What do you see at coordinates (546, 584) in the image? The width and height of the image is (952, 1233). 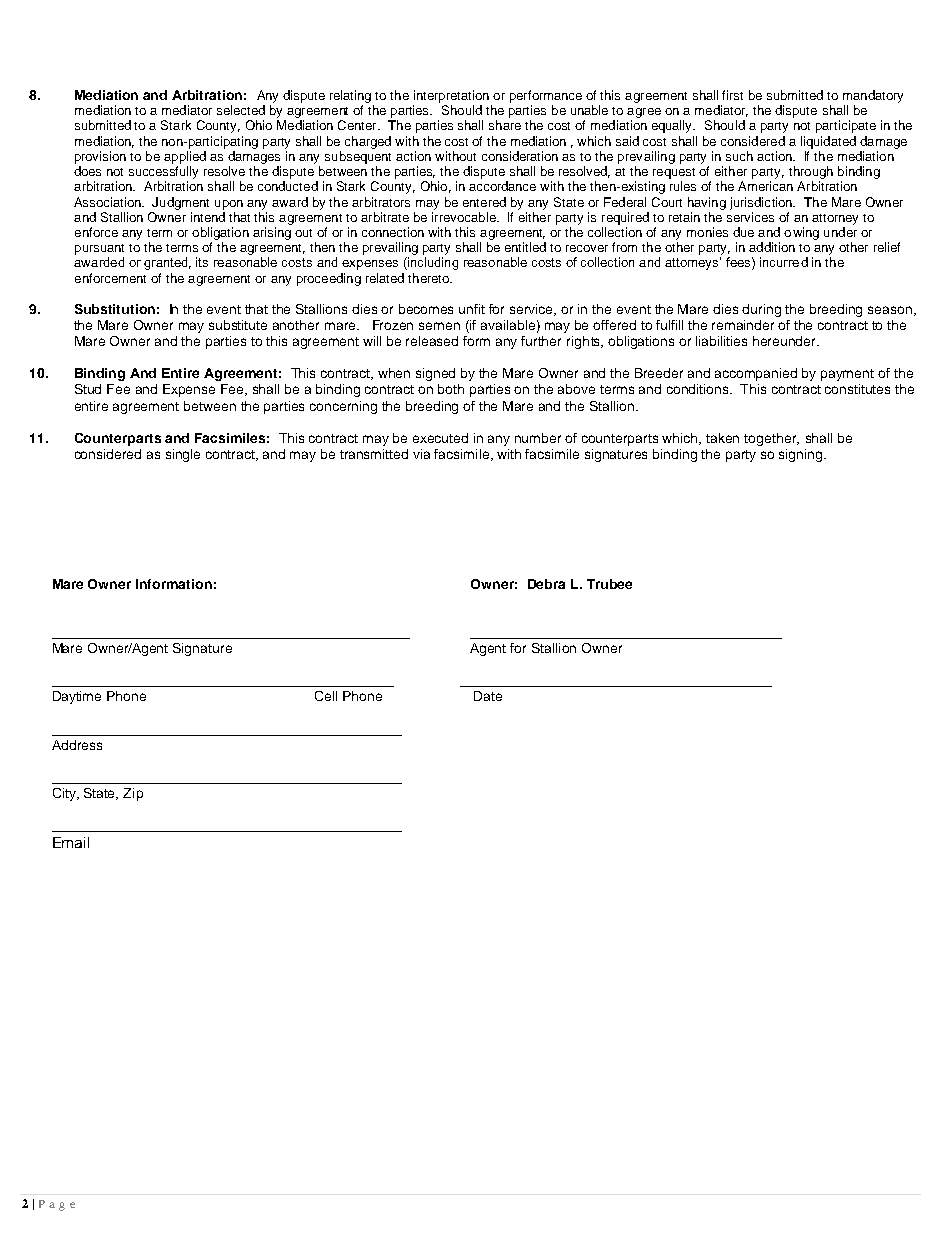 I see `Debra` at bounding box center [546, 584].
